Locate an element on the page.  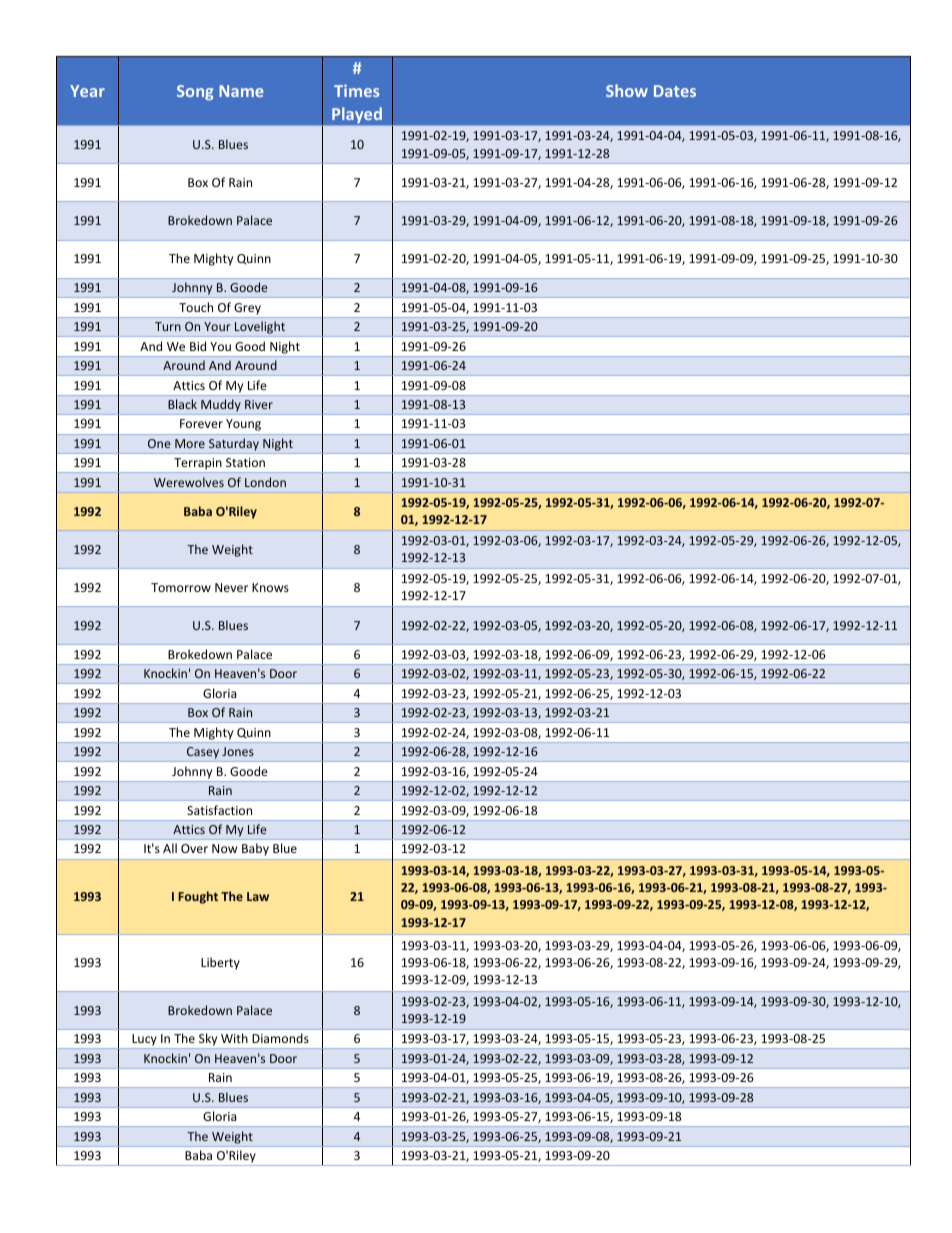
Black is located at coordinates (182, 404).
